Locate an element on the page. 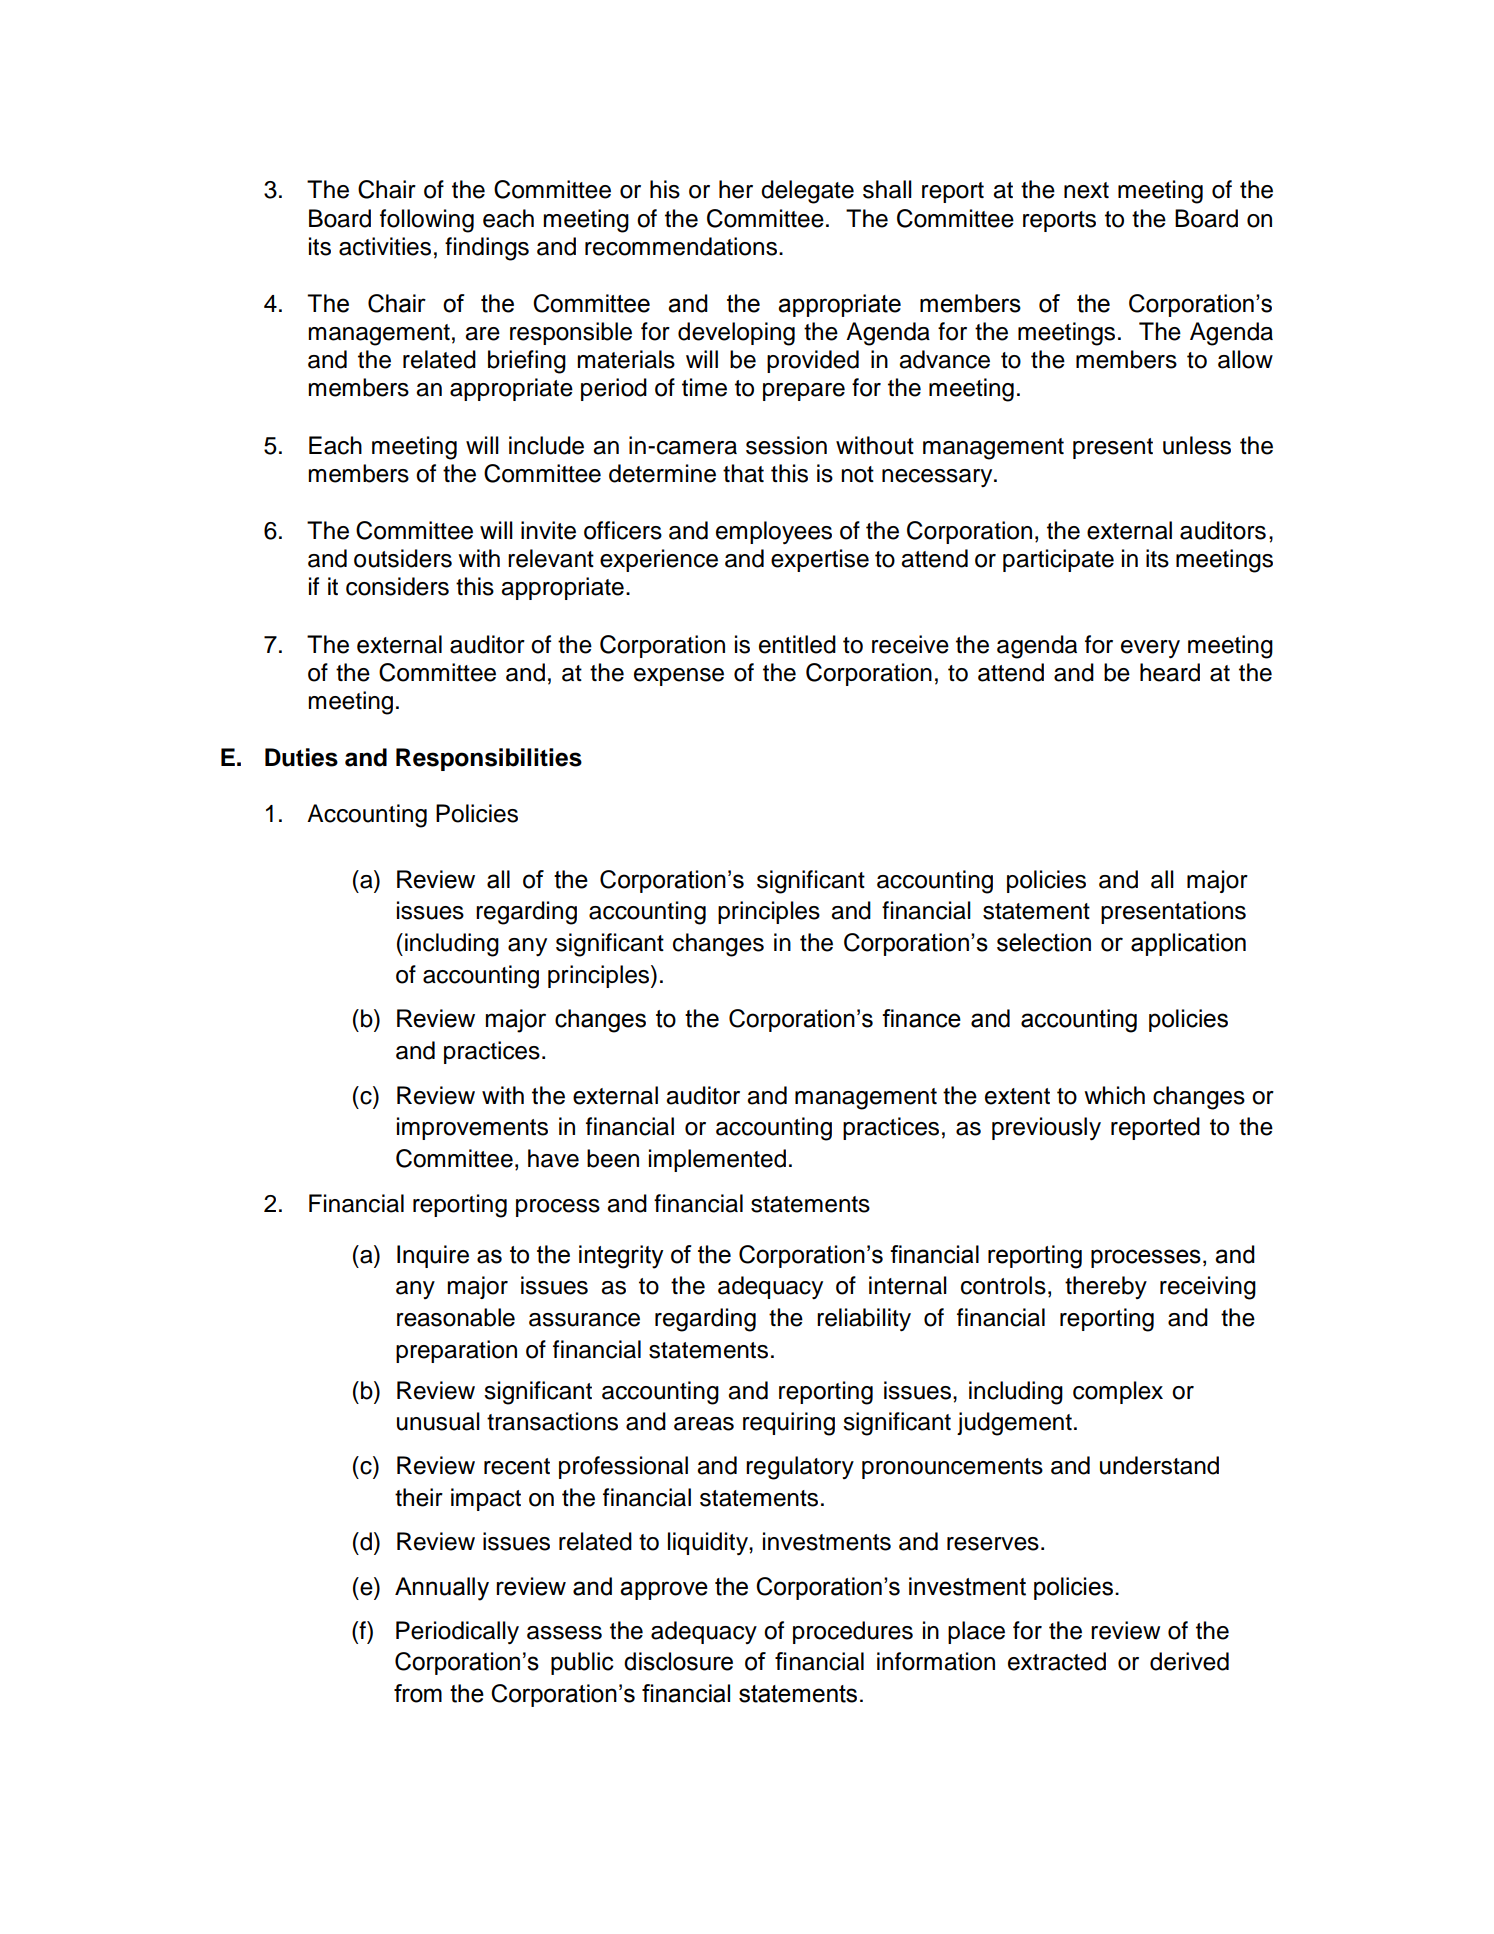 The width and height of the image is (1494, 1934). next is located at coordinates (1086, 190).
